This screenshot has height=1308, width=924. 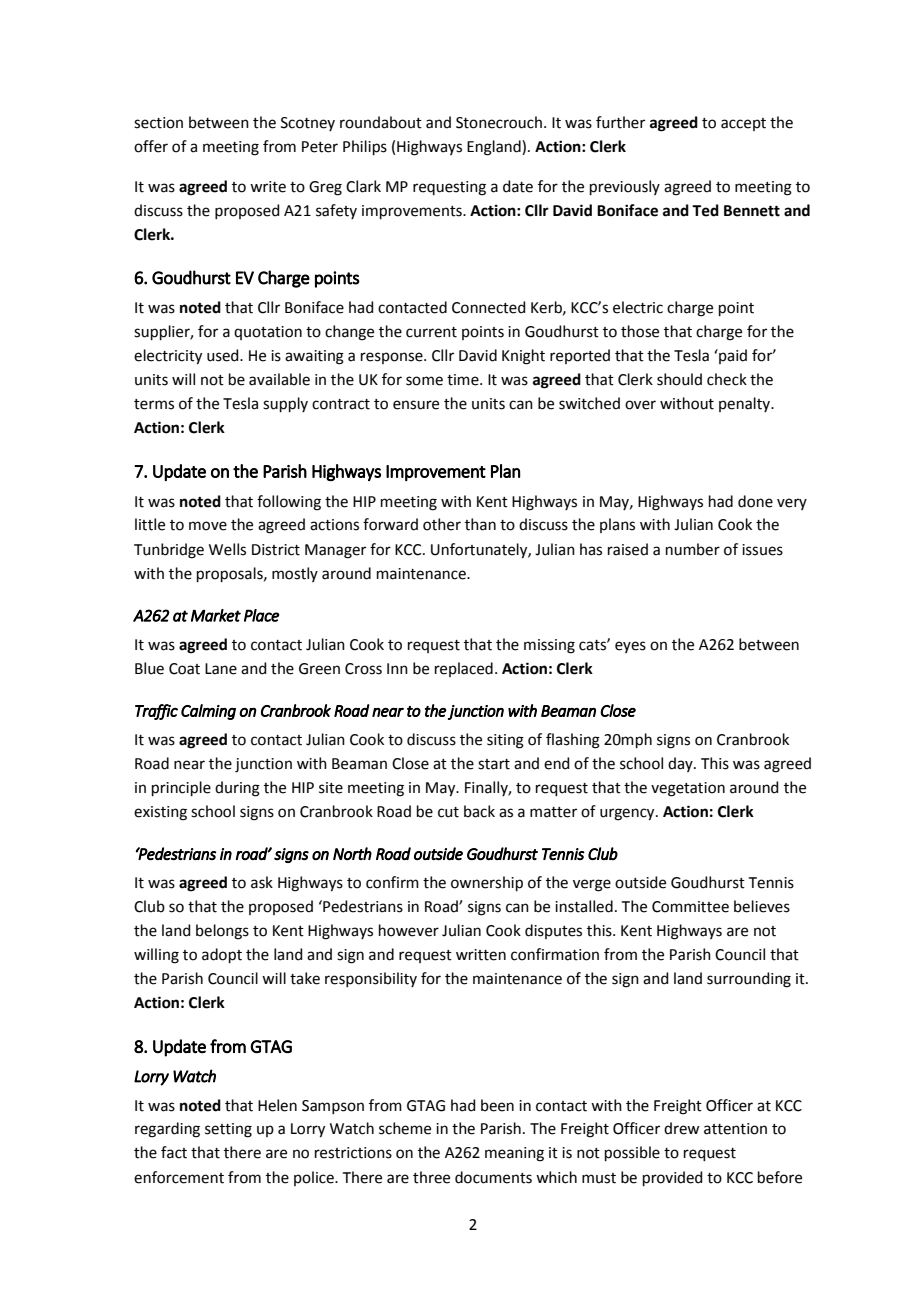 What do you see at coordinates (487, 883) in the screenshot?
I see `ownership` at bounding box center [487, 883].
